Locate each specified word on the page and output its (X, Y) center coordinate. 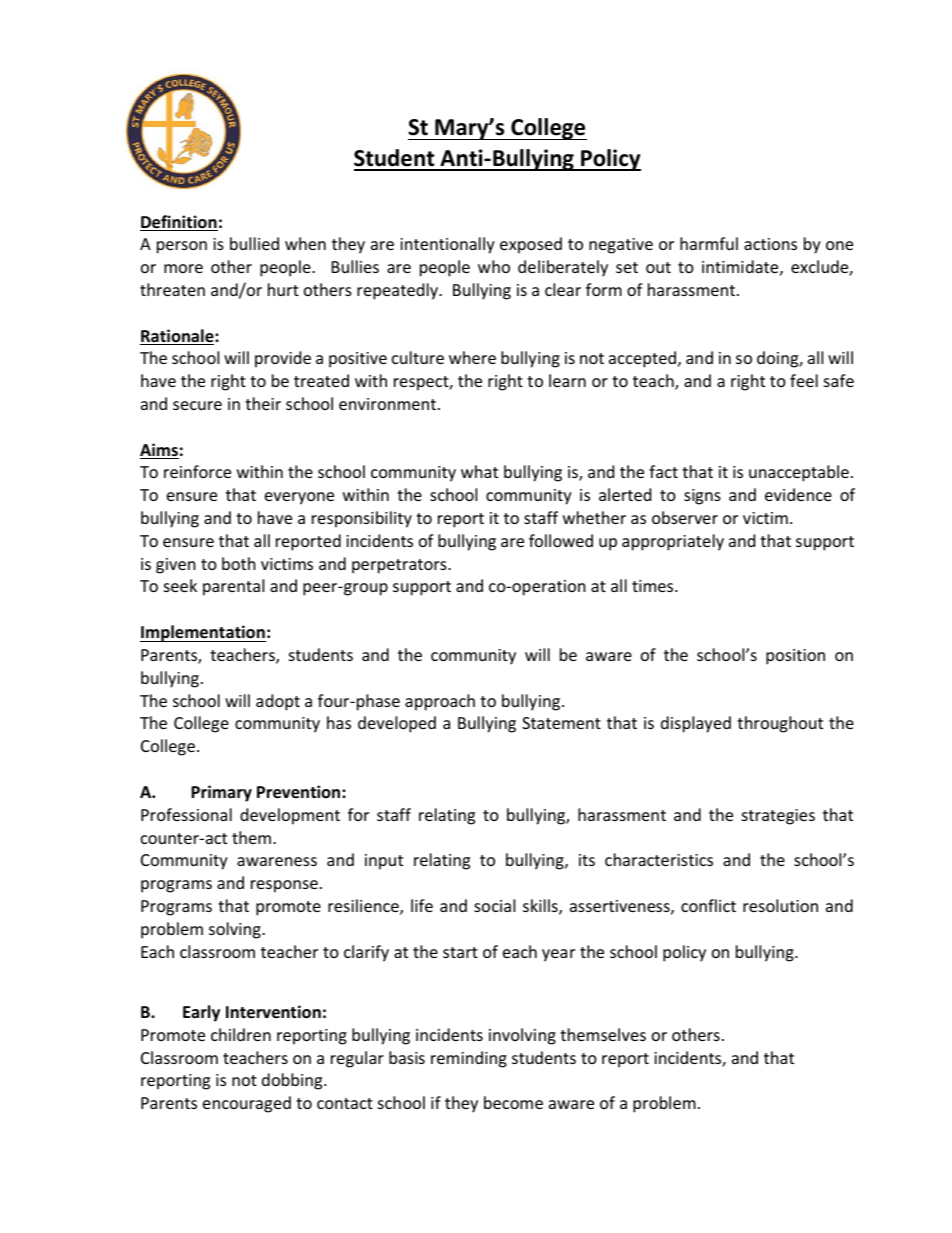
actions (770, 244)
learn (567, 380)
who (494, 266)
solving (236, 930)
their (263, 403)
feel (804, 380)
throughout (780, 724)
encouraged (247, 1104)
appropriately (673, 542)
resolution (780, 905)
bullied (254, 243)
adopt (278, 702)
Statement (561, 723)
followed (561, 540)
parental (233, 587)
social (494, 905)
